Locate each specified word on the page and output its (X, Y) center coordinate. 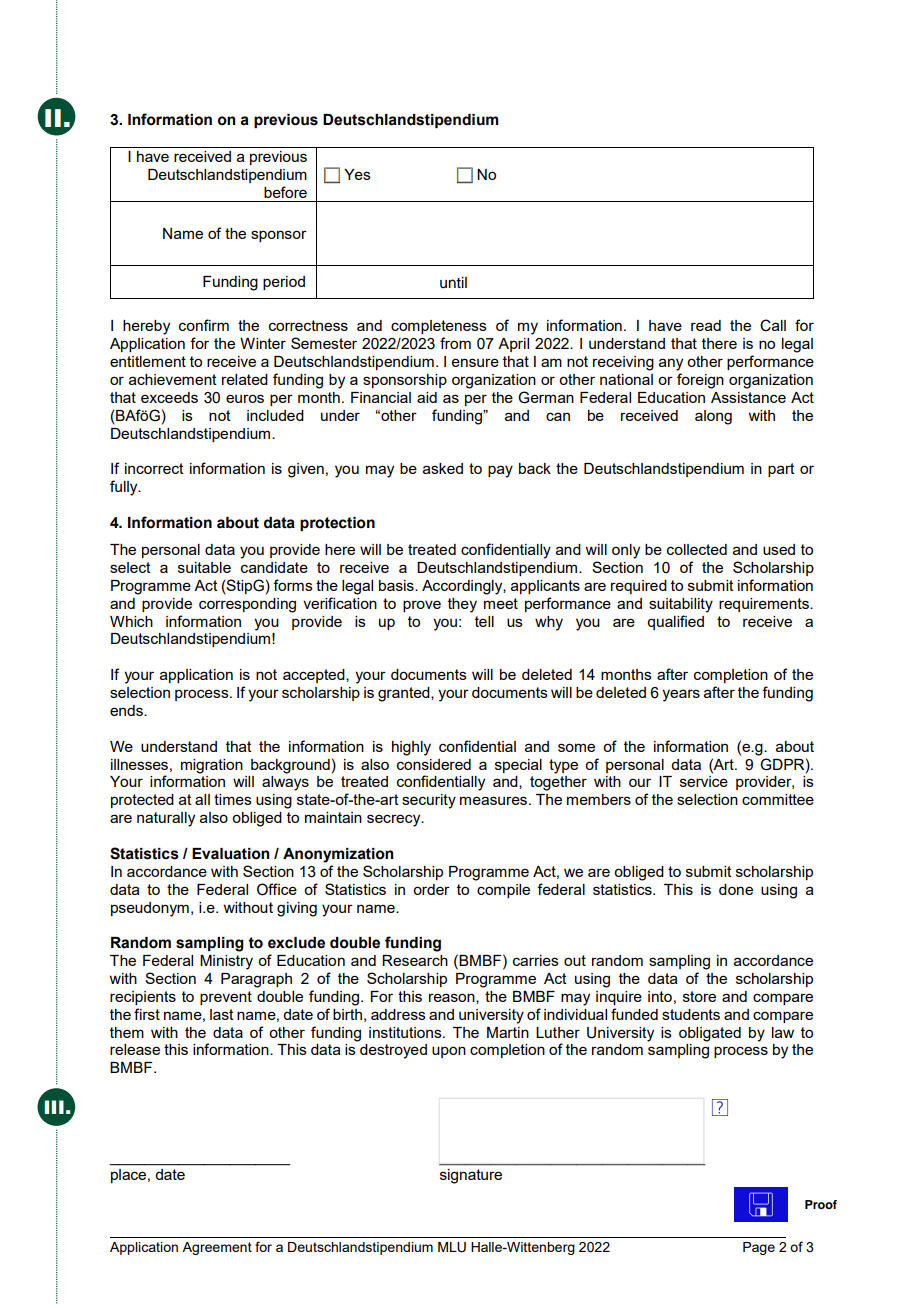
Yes (357, 174)
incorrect (154, 468)
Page (759, 1248)
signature (471, 1176)
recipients (143, 998)
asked (443, 468)
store (699, 996)
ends (127, 710)
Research (415, 960)
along (713, 417)
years (681, 695)
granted (405, 694)
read (706, 325)
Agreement (217, 1248)
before (285, 192)
